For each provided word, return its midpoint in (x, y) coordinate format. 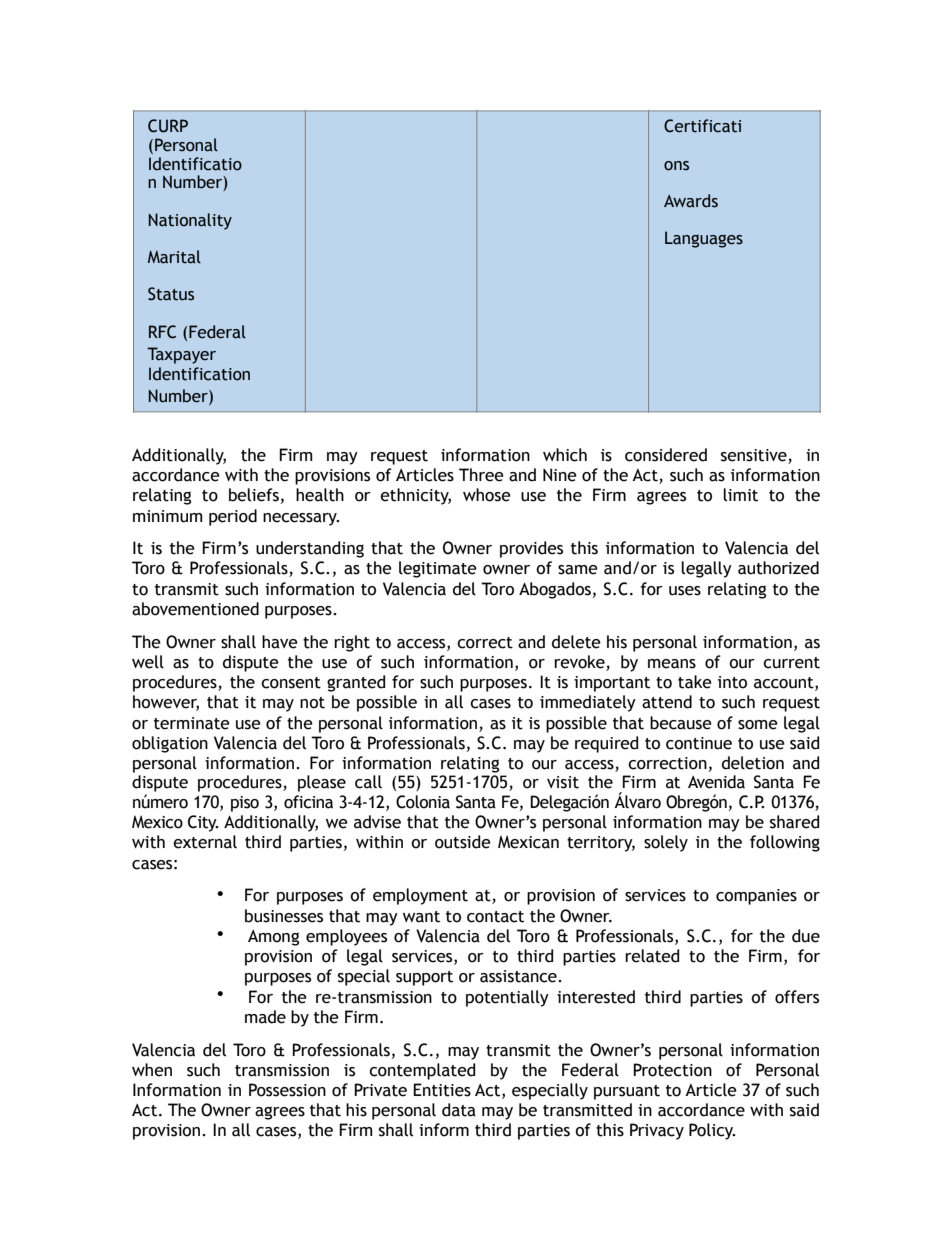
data (459, 1110)
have (280, 642)
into (732, 682)
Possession (287, 1090)
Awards (691, 201)
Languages (704, 239)
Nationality (190, 221)
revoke (579, 662)
